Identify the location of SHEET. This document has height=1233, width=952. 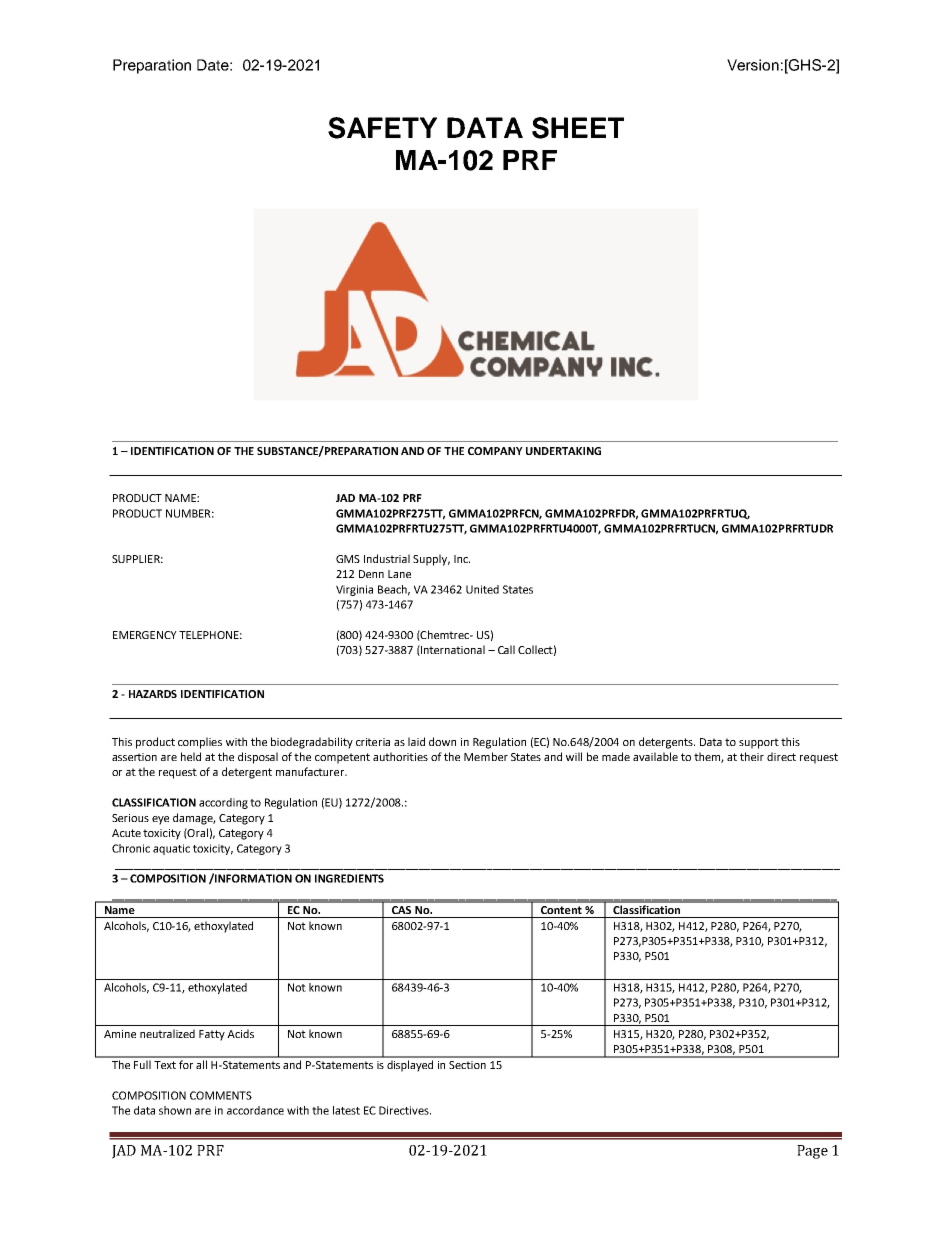
(578, 128).
